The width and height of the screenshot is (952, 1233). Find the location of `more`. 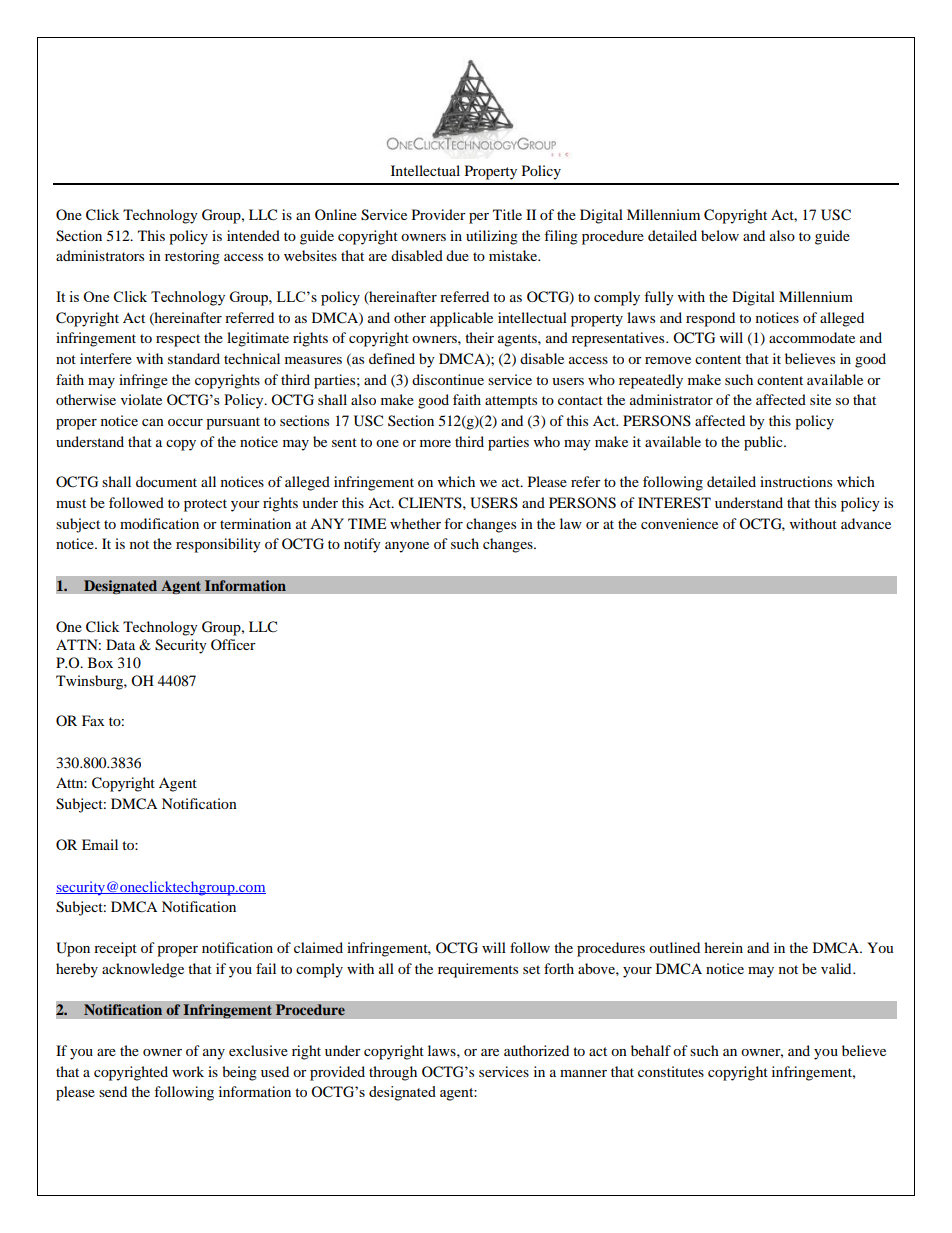

more is located at coordinates (435, 443).
